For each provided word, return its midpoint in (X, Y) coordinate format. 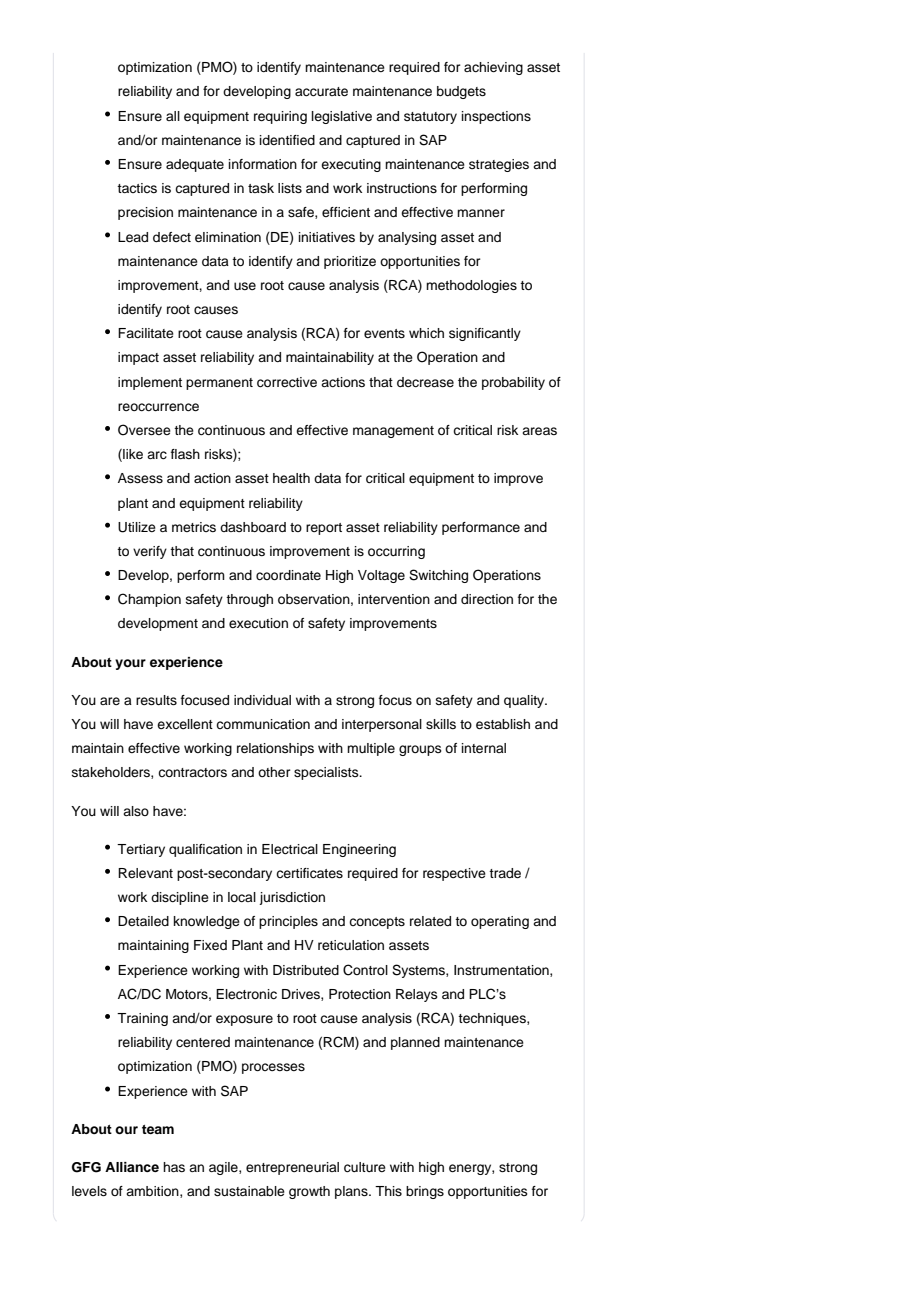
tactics (137, 188)
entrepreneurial (292, 1168)
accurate (321, 92)
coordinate (288, 575)
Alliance (132, 1167)
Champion (149, 600)
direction (487, 599)
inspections (496, 117)
